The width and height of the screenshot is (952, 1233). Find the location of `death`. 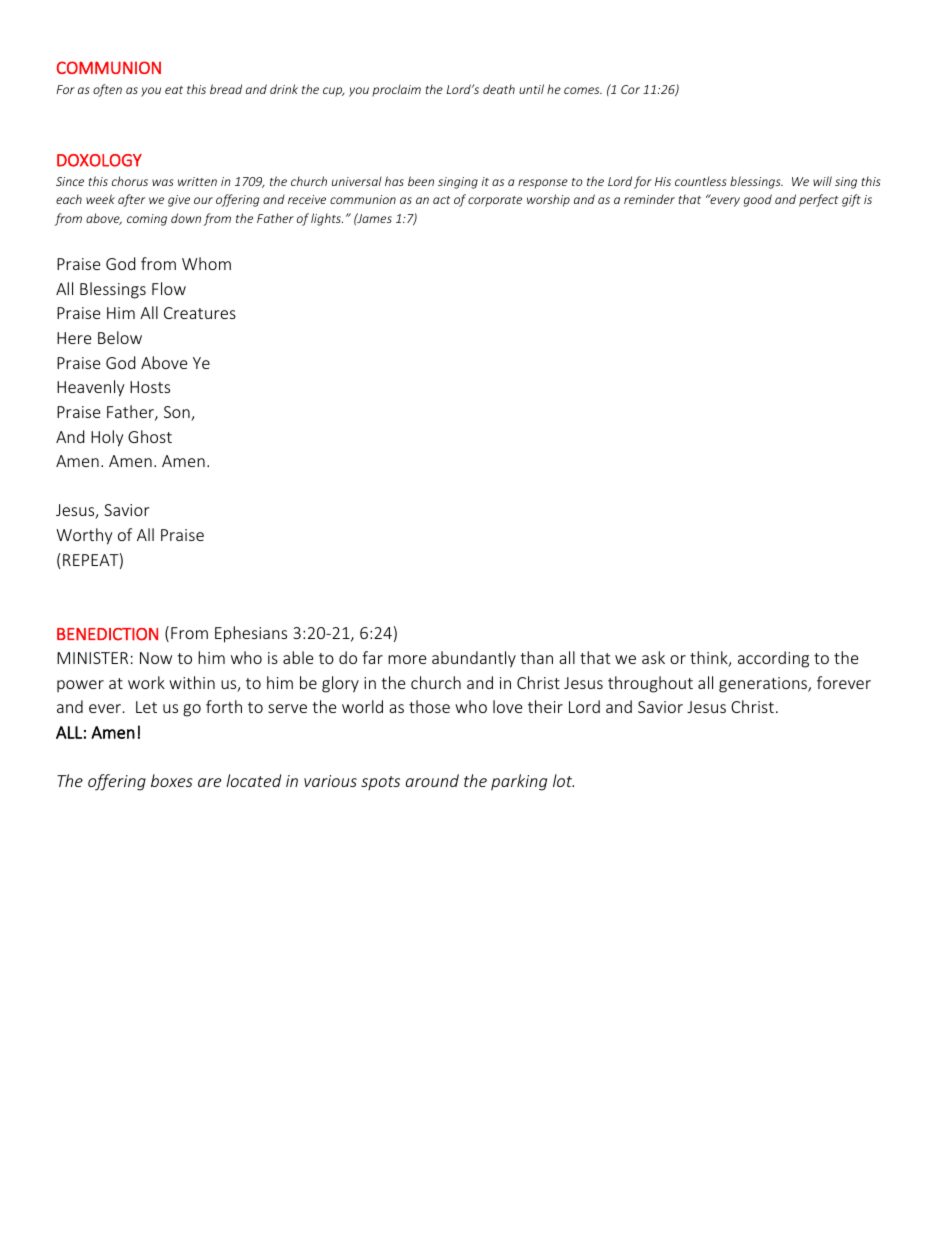

death is located at coordinates (499, 89).
